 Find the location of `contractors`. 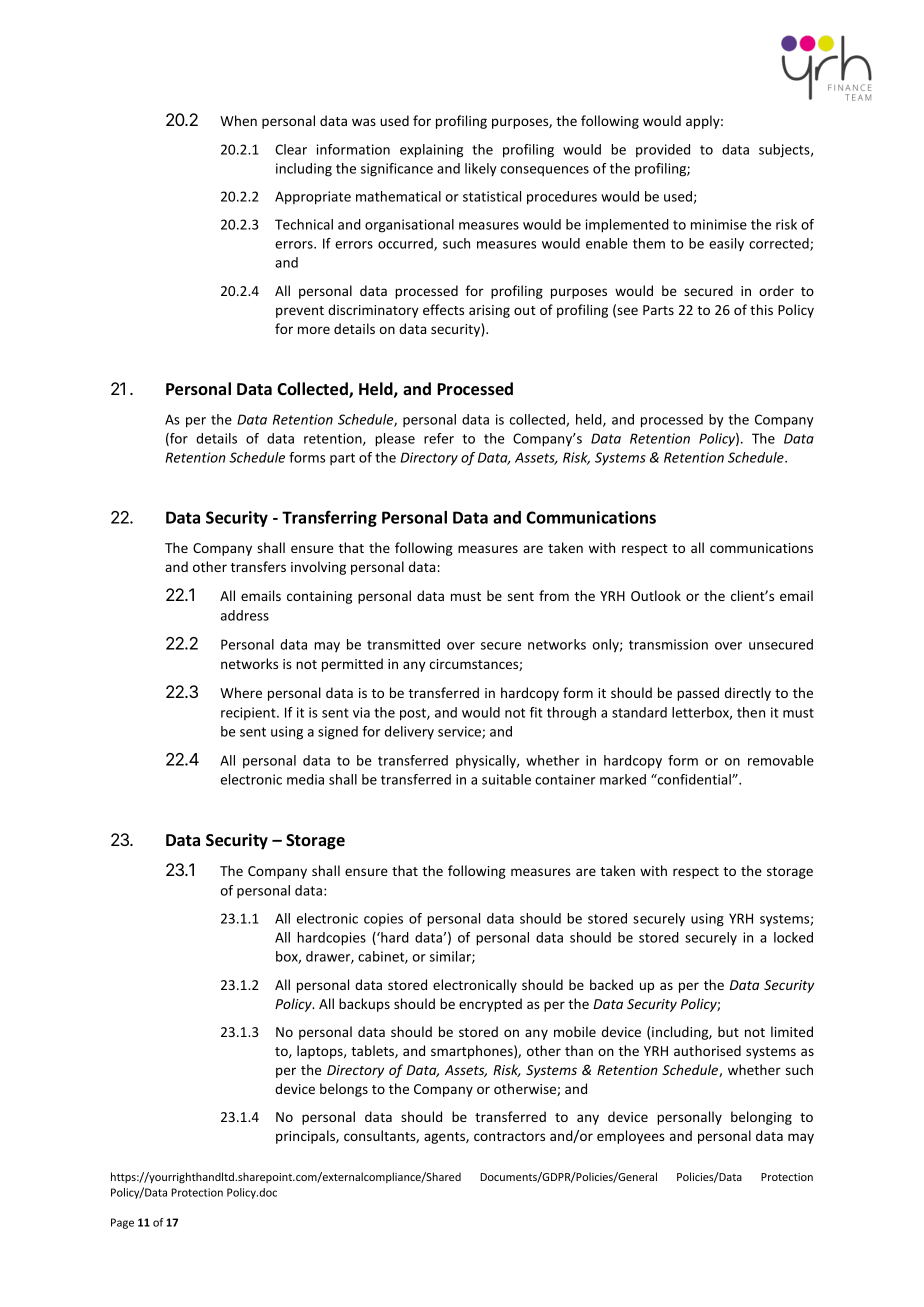

contractors is located at coordinates (509, 1136).
